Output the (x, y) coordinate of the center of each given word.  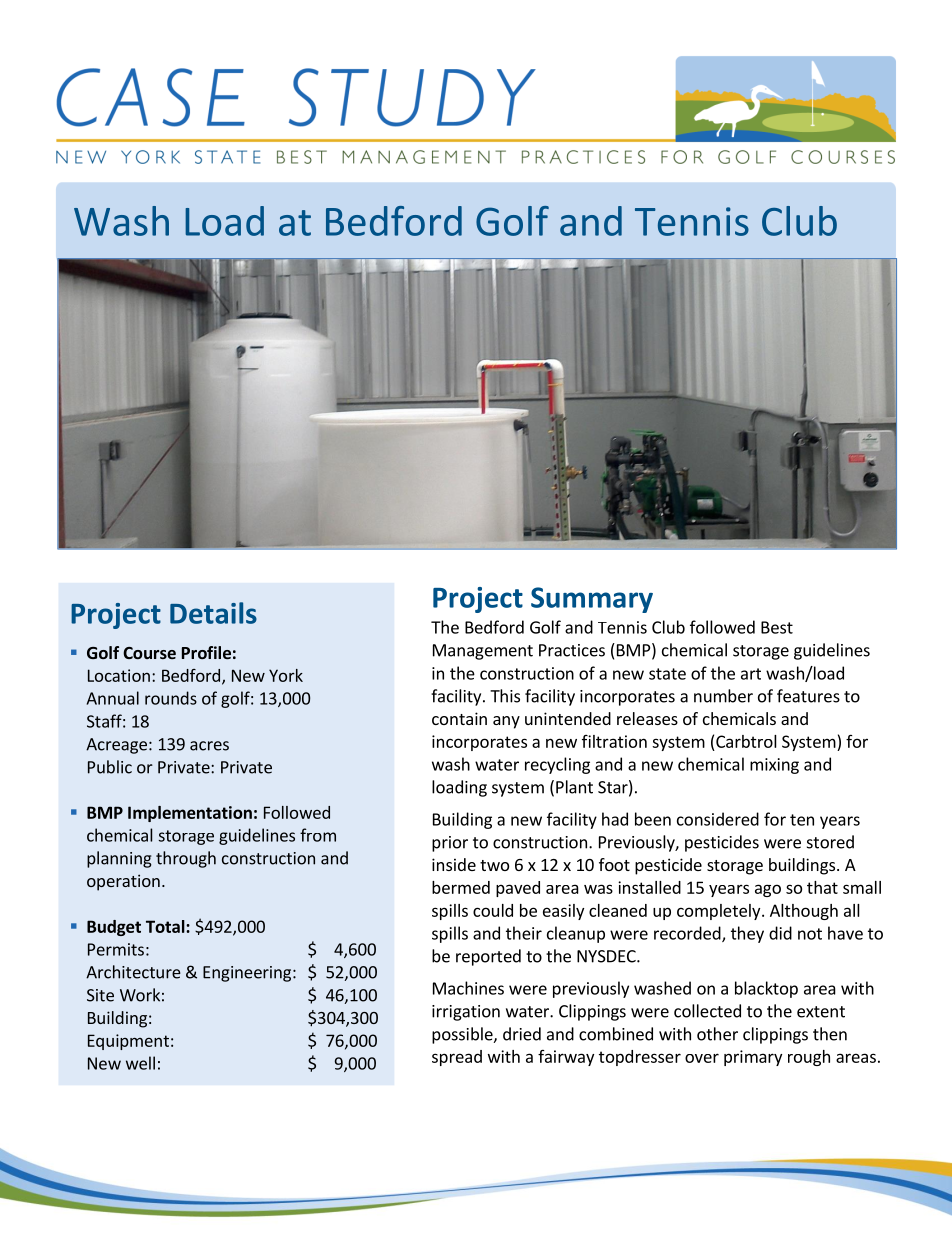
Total (166, 926)
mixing (774, 766)
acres (209, 746)
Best (777, 627)
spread (457, 1058)
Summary (592, 600)
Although (804, 912)
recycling (557, 765)
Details (213, 613)
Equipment (128, 1042)
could (493, 910)
